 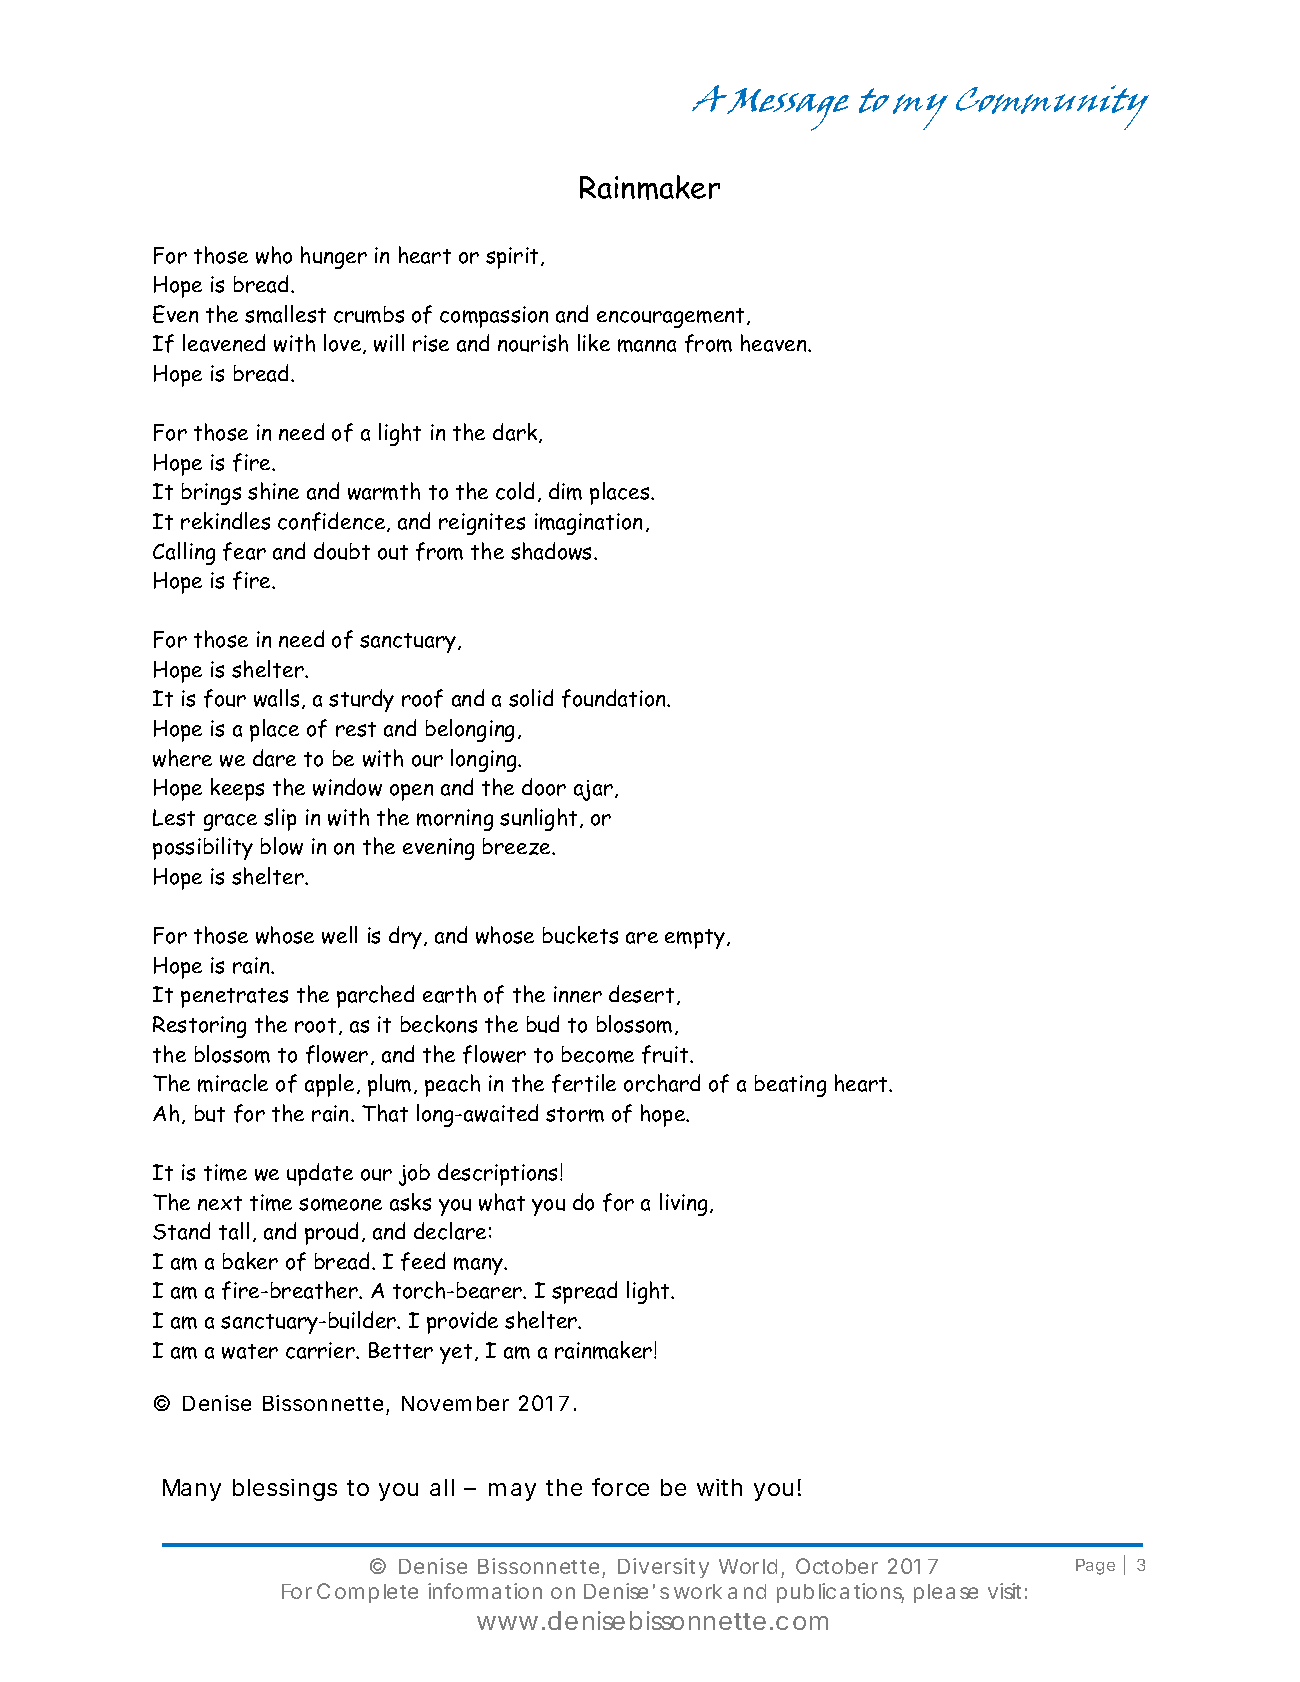 I want to click on heaven, so click(x=775, y=343).
